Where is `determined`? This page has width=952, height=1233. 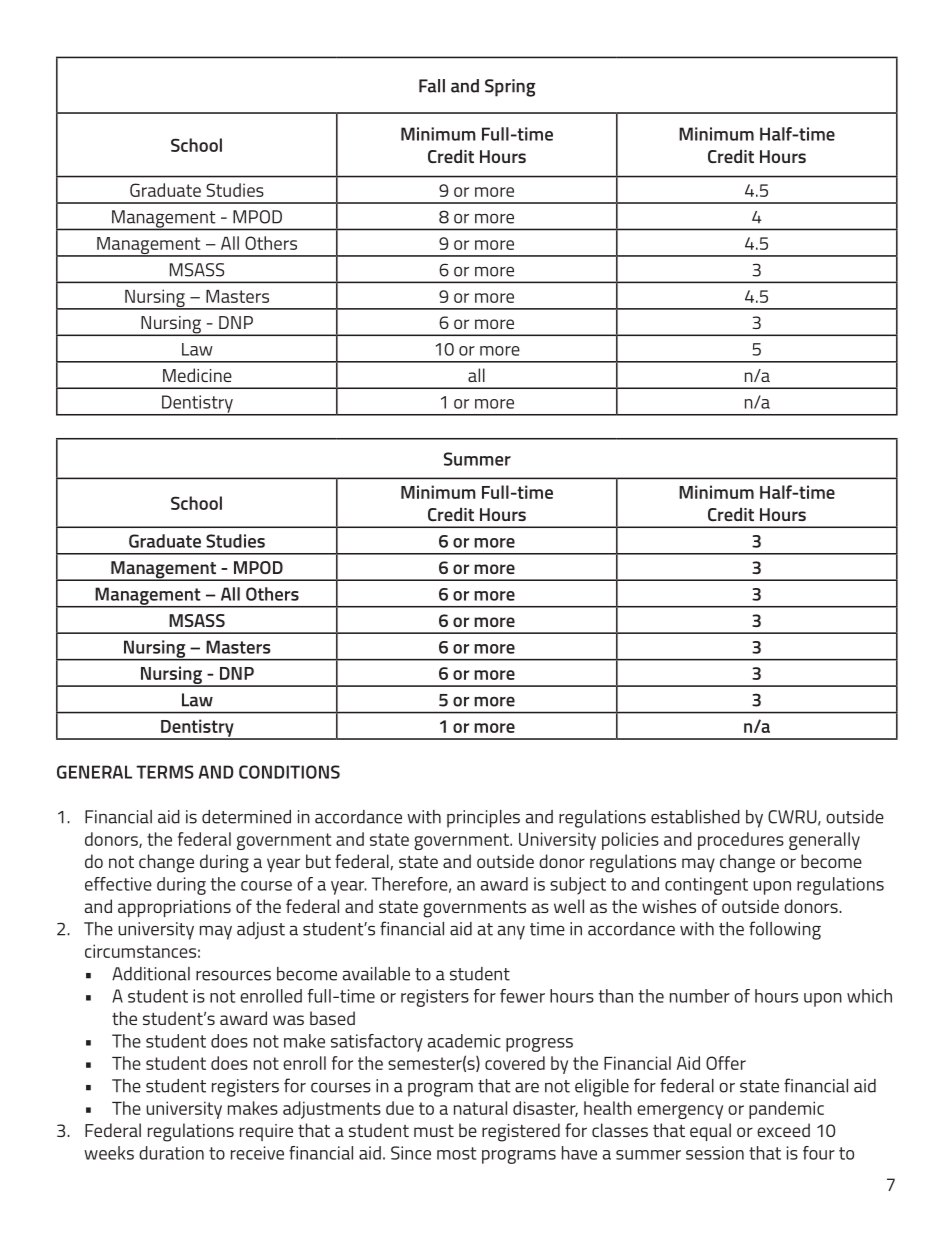 determined is located at coordinates (246, 817).
